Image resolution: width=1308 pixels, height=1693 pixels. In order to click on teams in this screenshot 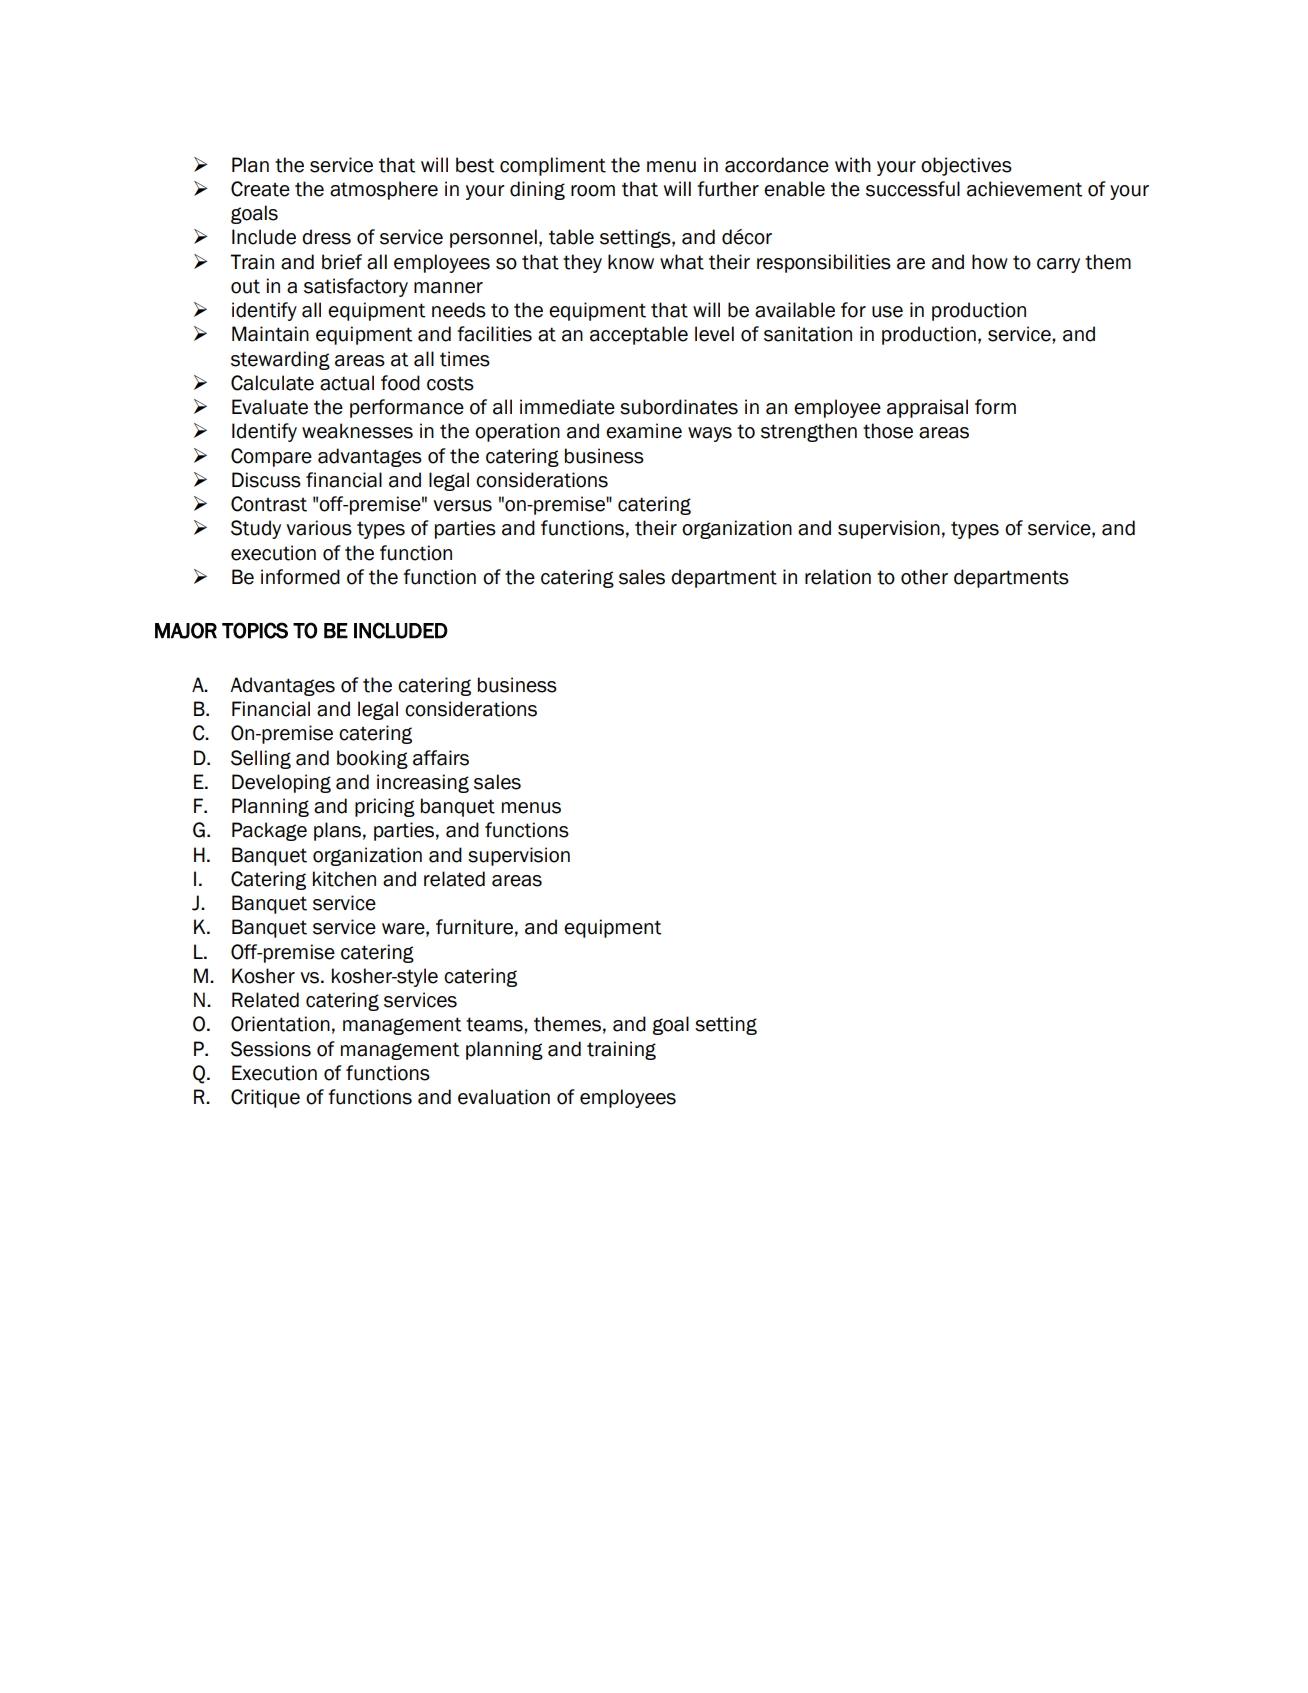, I will do `click(495, 1024)`.
